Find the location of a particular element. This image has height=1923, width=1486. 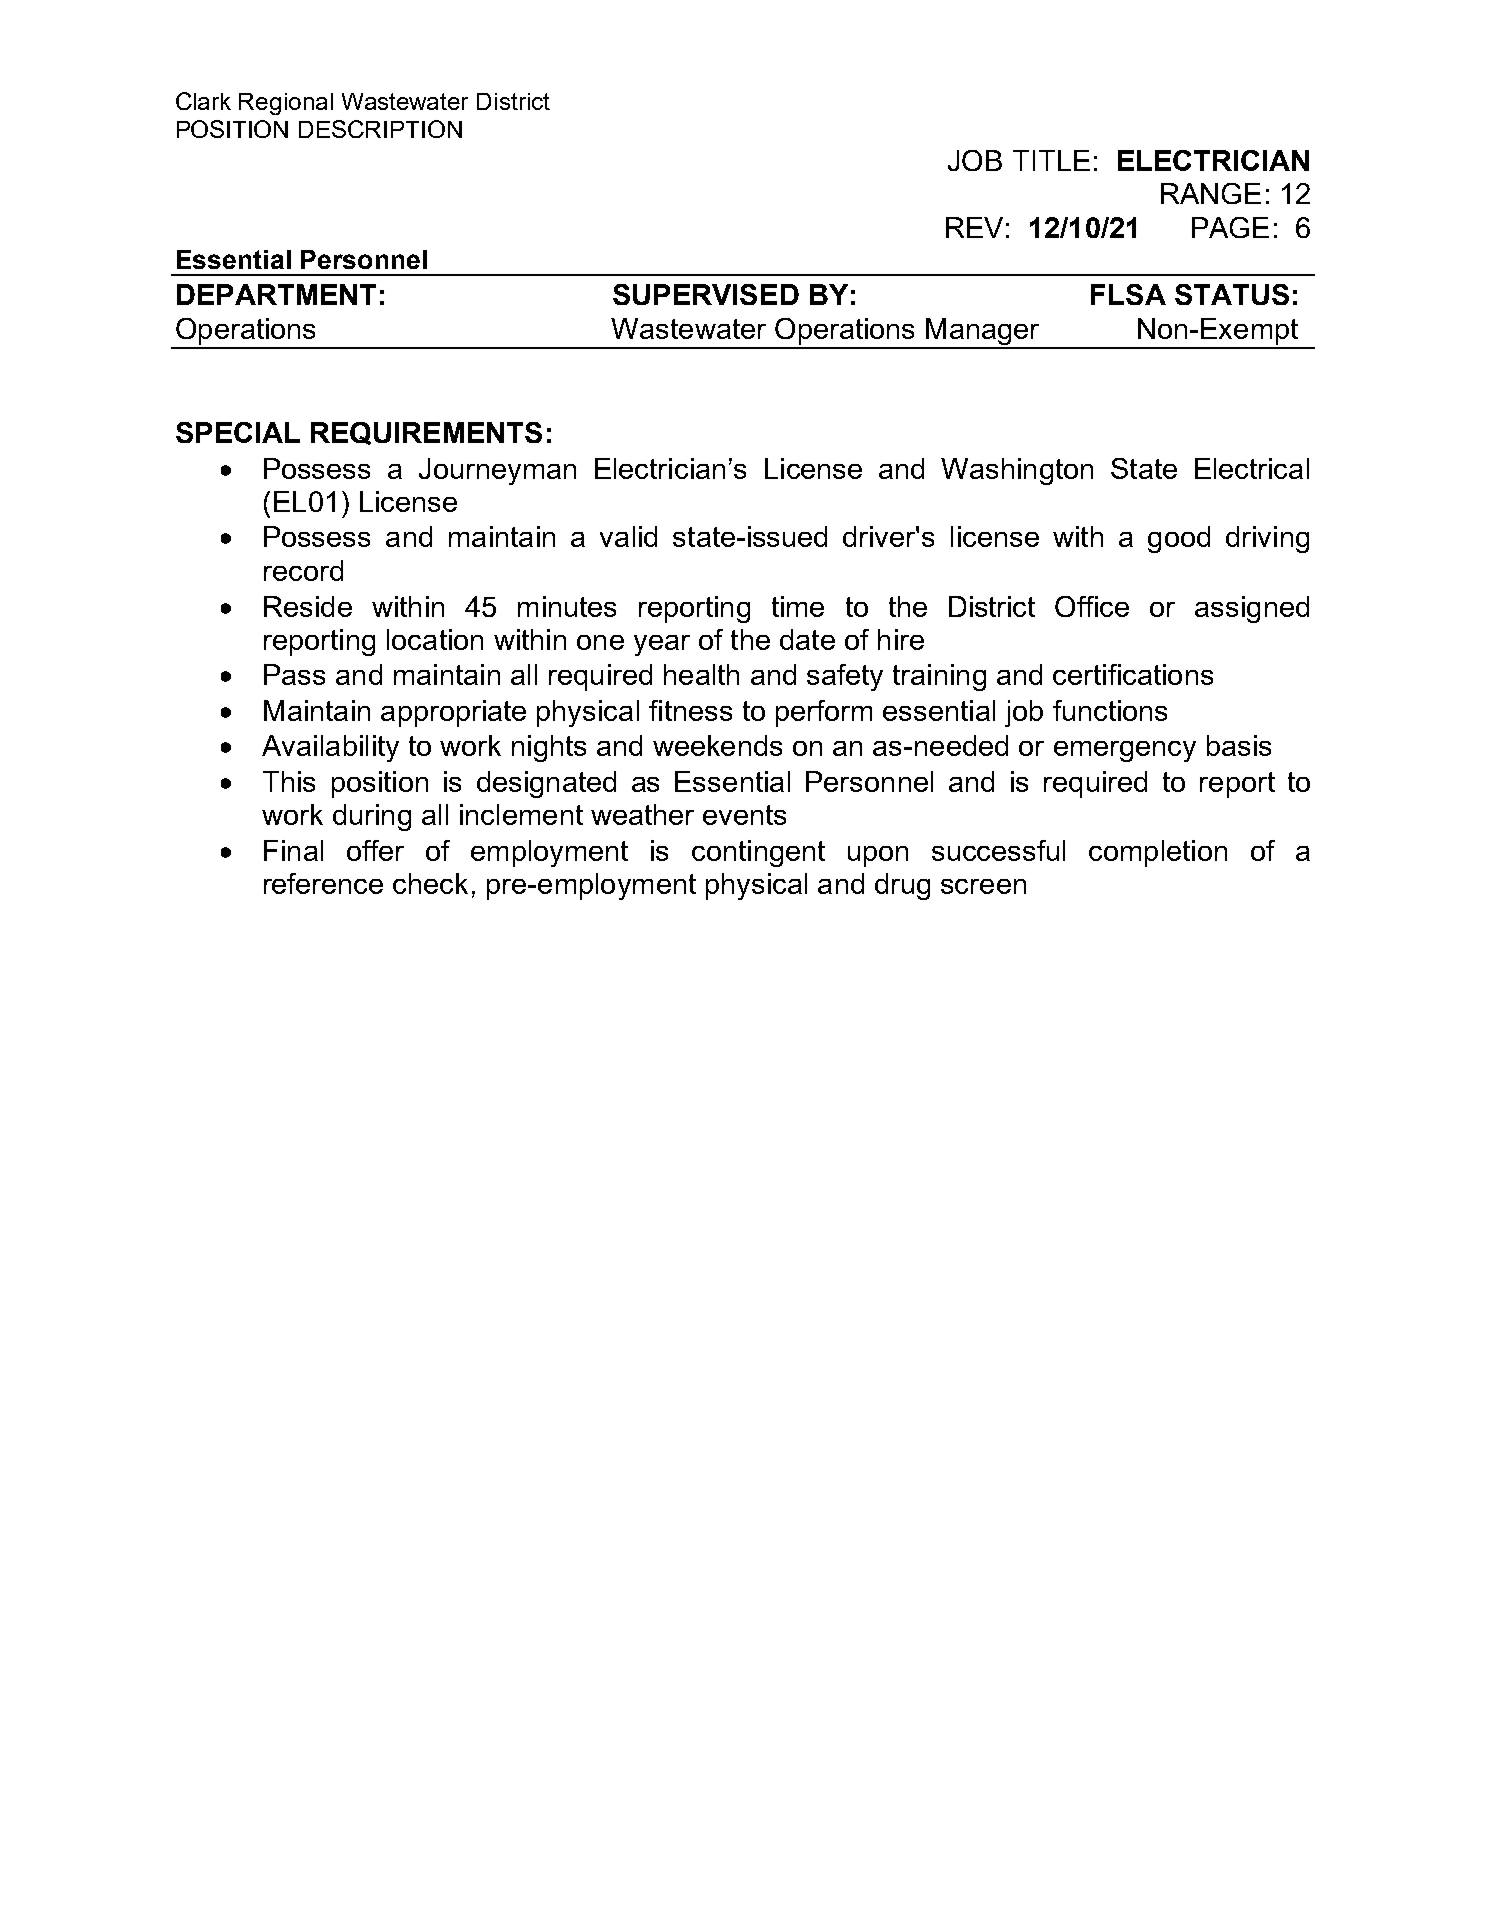

Pass is located at coordinates (294, 674).
